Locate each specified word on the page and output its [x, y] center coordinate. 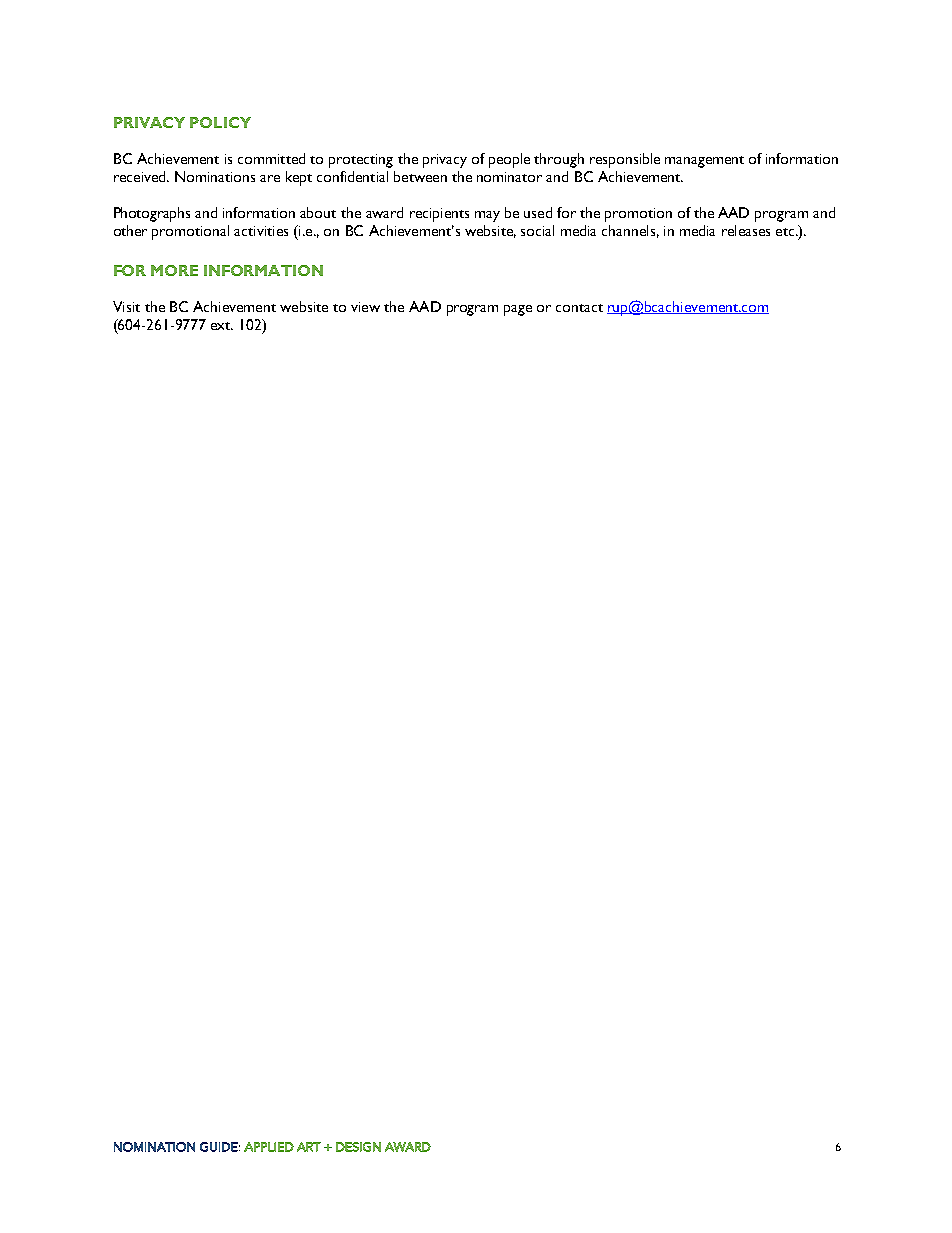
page [518, 310]
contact [579, 308]
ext [222, 326]
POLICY [220, 122]
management [704, 162]
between [420, 176]
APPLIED [269, 1147]
